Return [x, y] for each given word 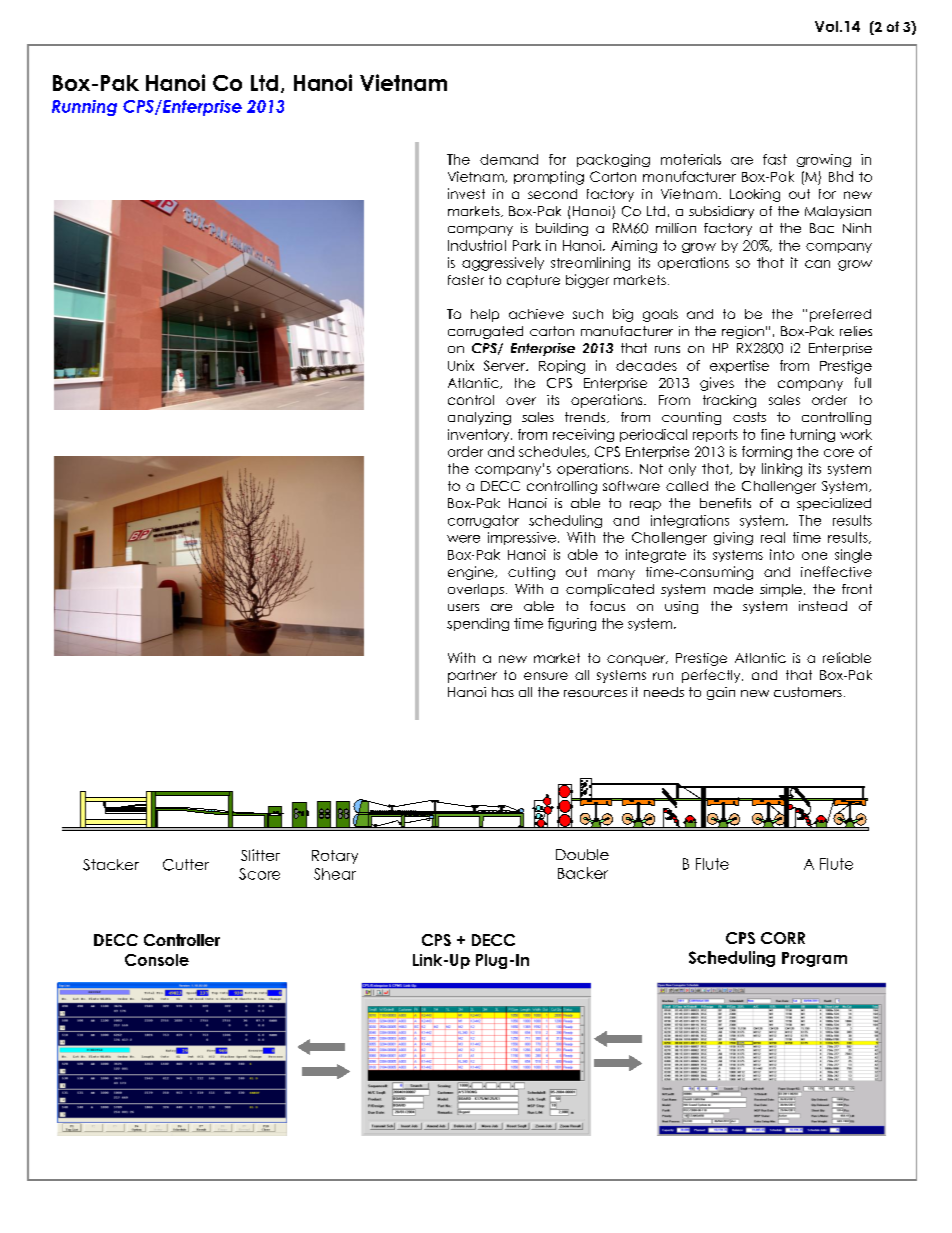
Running [84, 108]
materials [691, 159]
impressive [522, 538]
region [743, 332]
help [485, 315]
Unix [461, 365]
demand [509, 159]
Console [157, 960]
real [773, 537]
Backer [583, 873]
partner [472, 676]
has [503, 692]
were [463, 539]
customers [808, 692]
